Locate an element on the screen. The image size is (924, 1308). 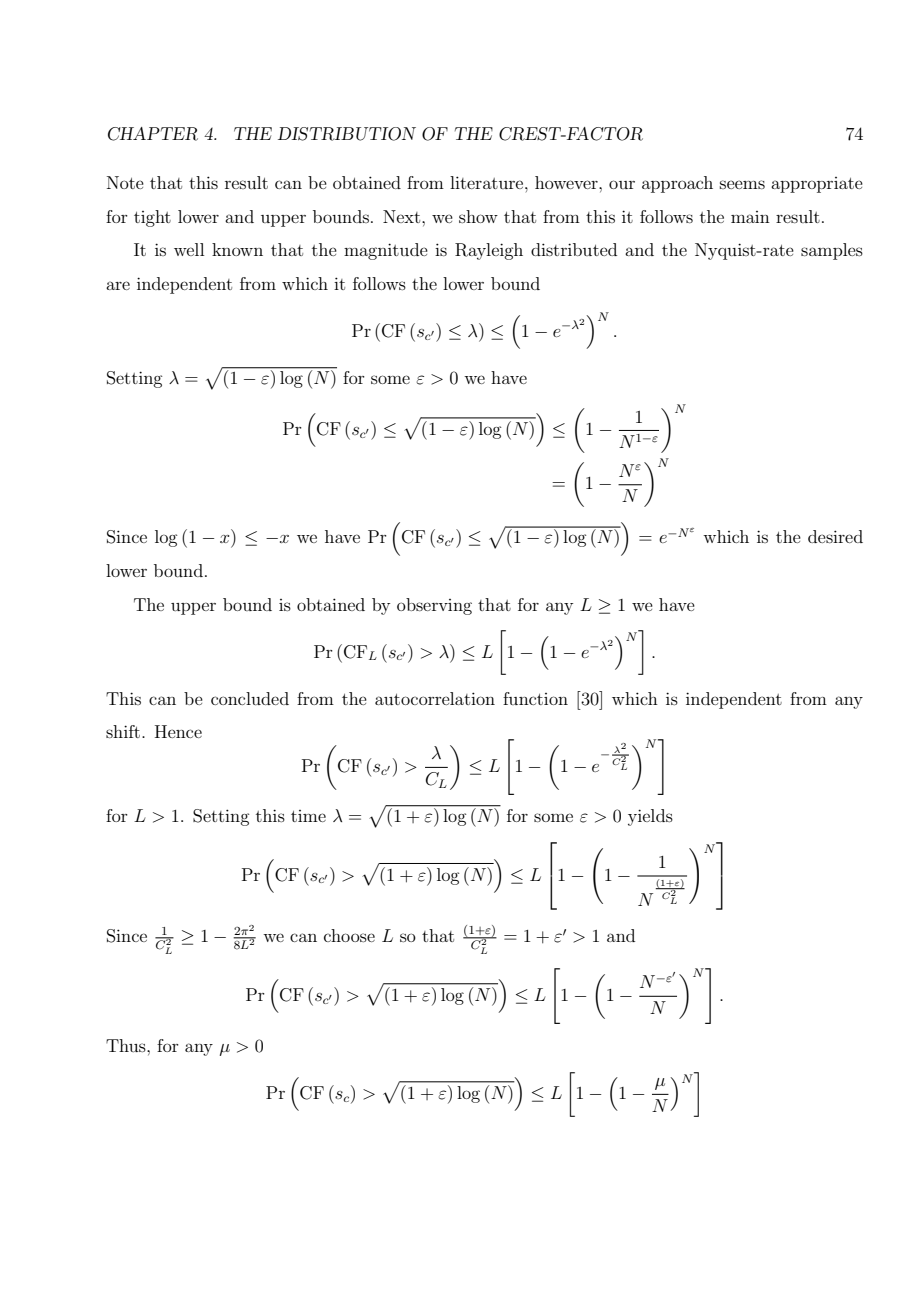
seems is located at coordinates (742, 184).
